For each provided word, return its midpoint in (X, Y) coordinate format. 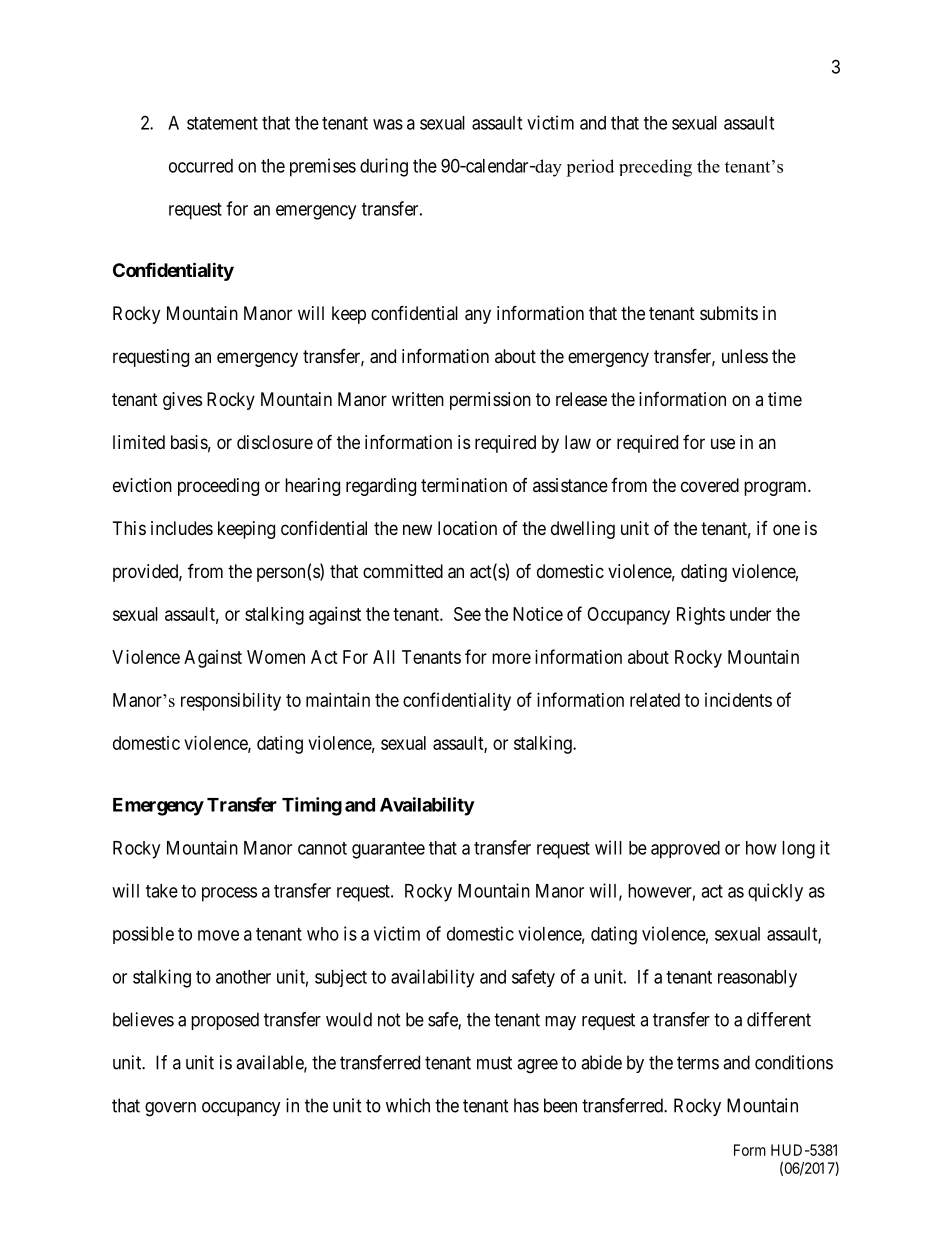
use (723, 443)
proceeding (218, 487)
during (384, 167)
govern (170, 1109)
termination (464, 485)
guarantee (388, 850)
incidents (738, 700)
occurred (201, 166)
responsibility (231, 702)
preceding (655, 168)
